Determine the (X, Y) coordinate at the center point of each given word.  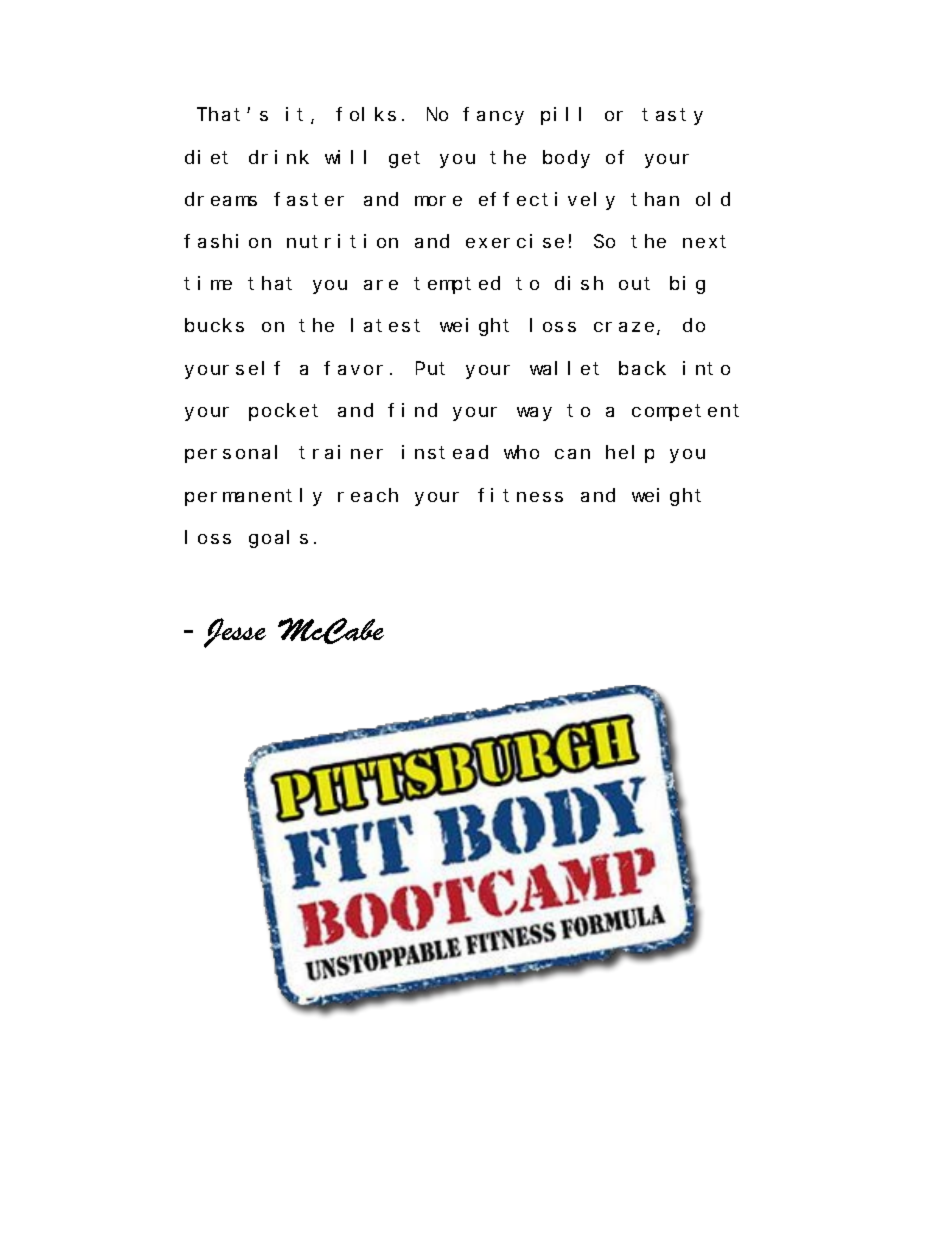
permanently (253, 497)
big (687, 285)
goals (278, 539)
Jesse (235, 633)
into (706, 368)
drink (279, 157)
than (655, 199)
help (630, 454)
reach (368, 495)
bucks (214, 325)
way (534, 414)
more (438, 201)
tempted (457, 285)
